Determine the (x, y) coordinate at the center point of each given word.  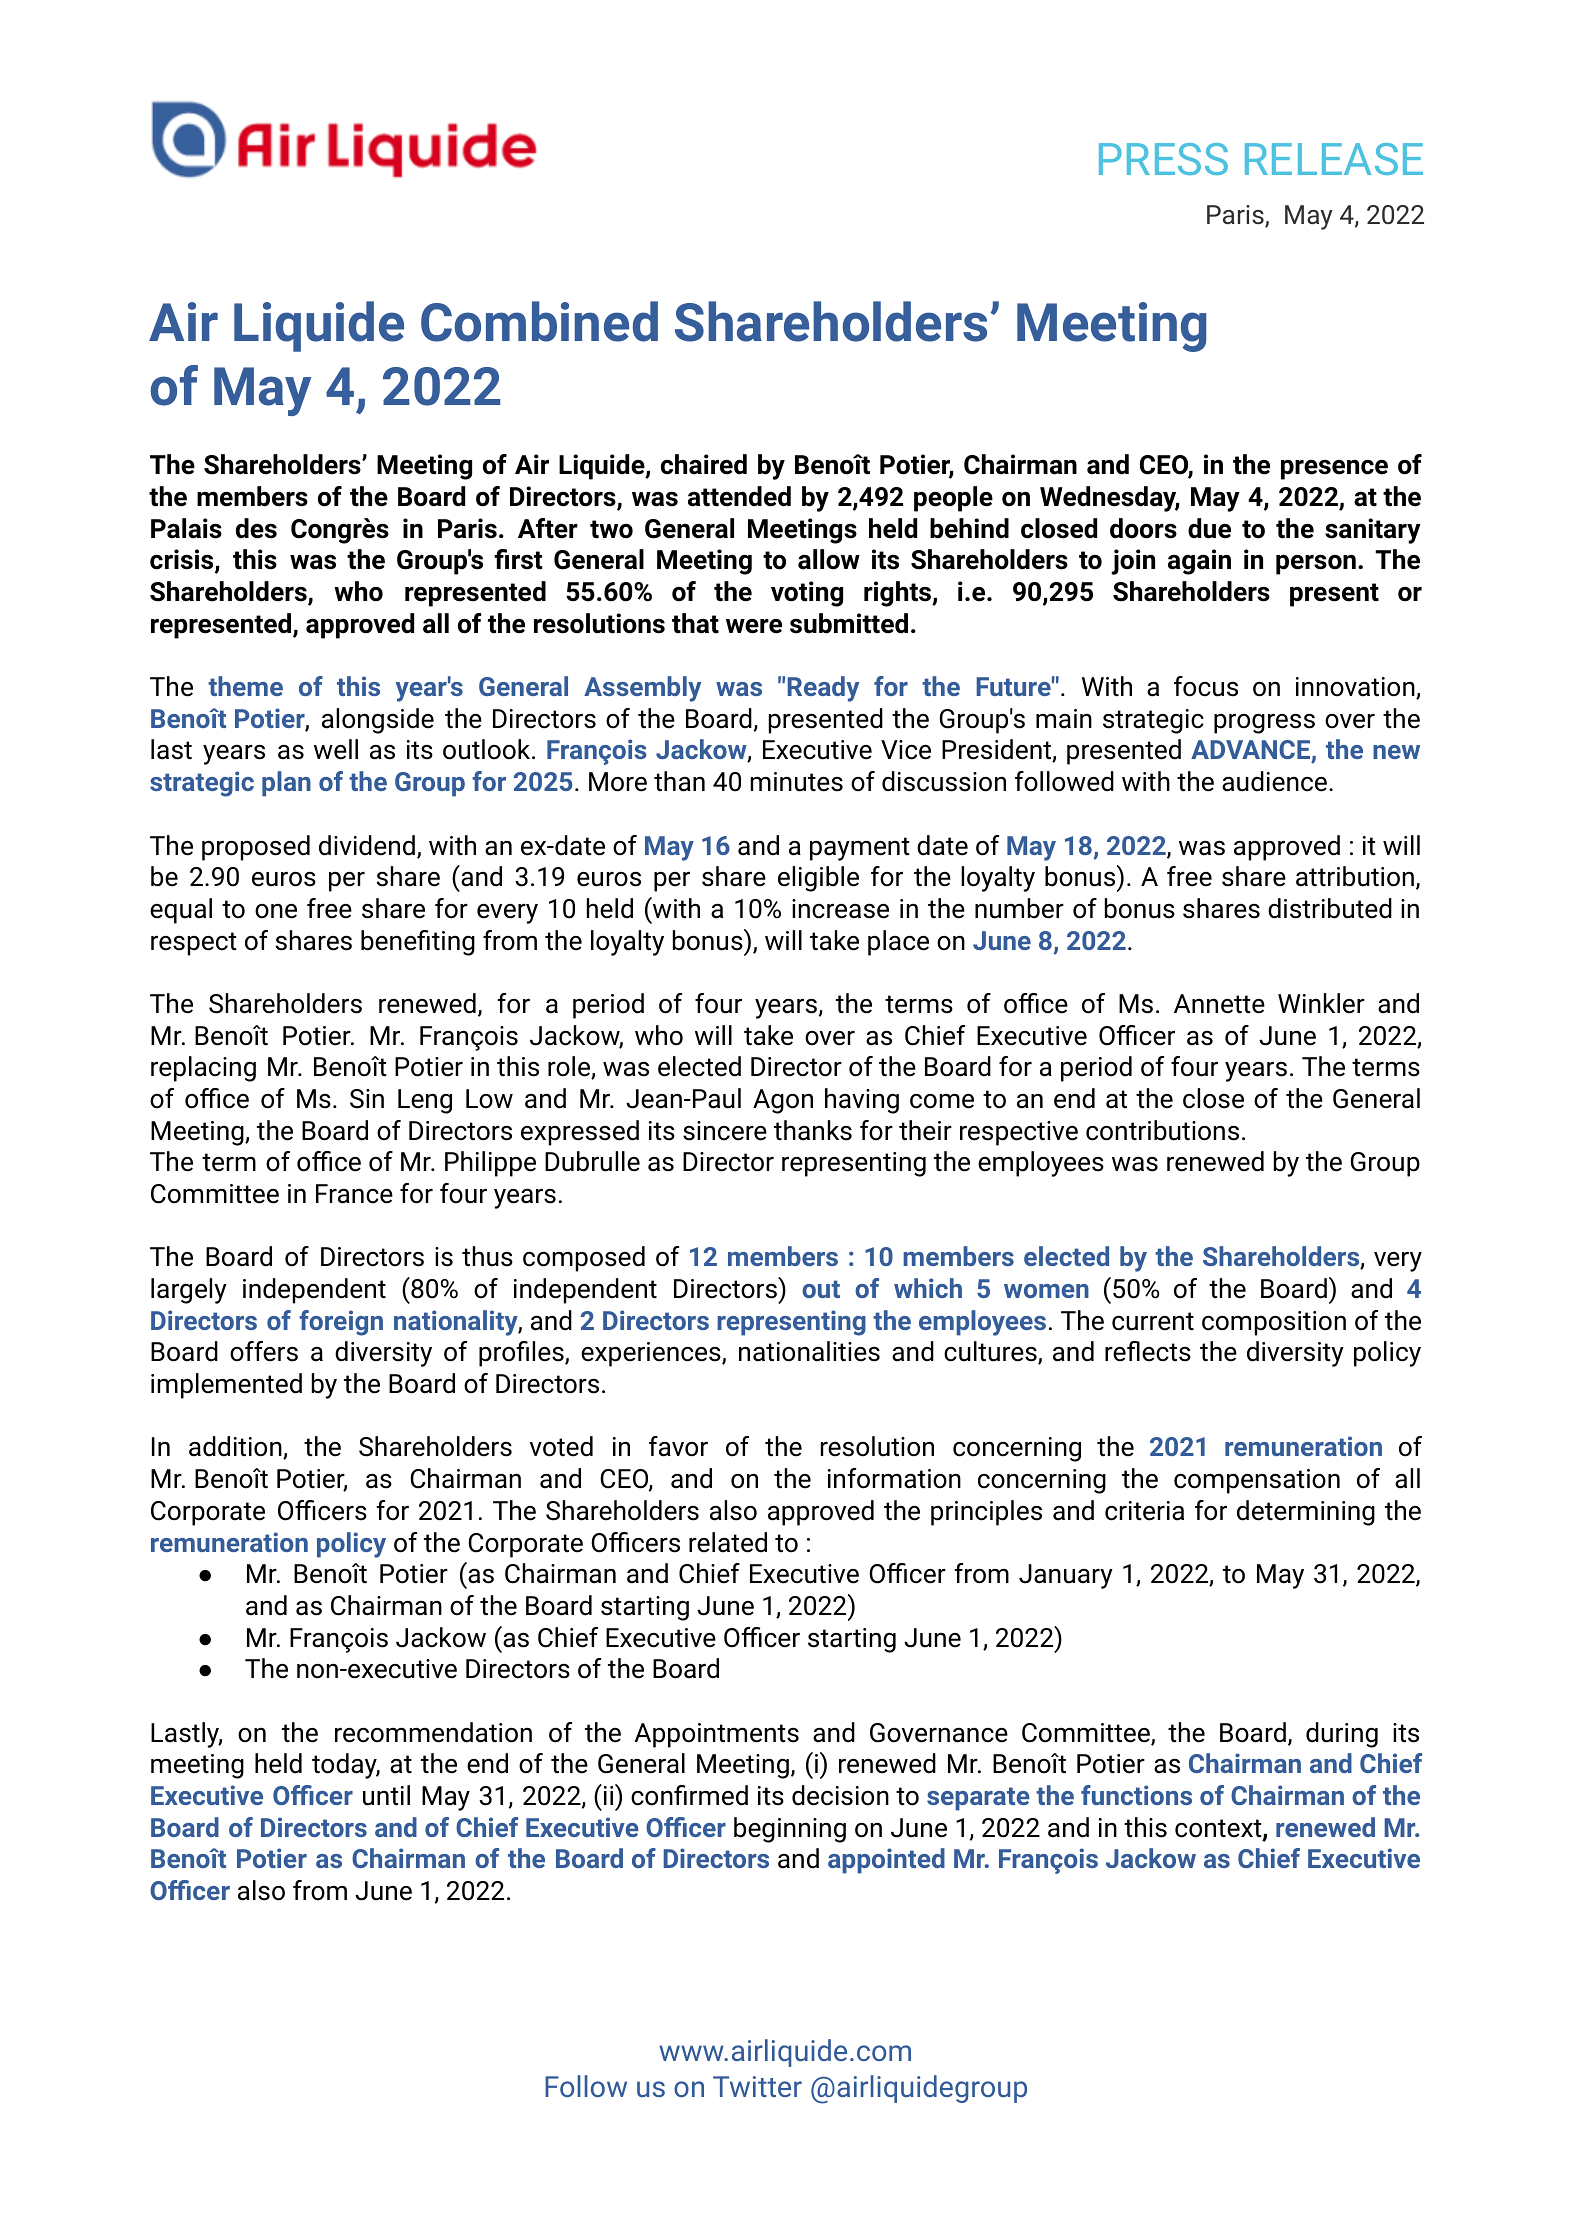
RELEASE (1334, 159)
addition (236, 1447)
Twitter (757, 2086)
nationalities (809, 1351)
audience (1274, 781)
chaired (704, 464)
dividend (367, 845)
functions (1136, 1795)
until (386, 1795)
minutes (796, 782)
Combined (539, 321)
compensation (1257, 1481)
